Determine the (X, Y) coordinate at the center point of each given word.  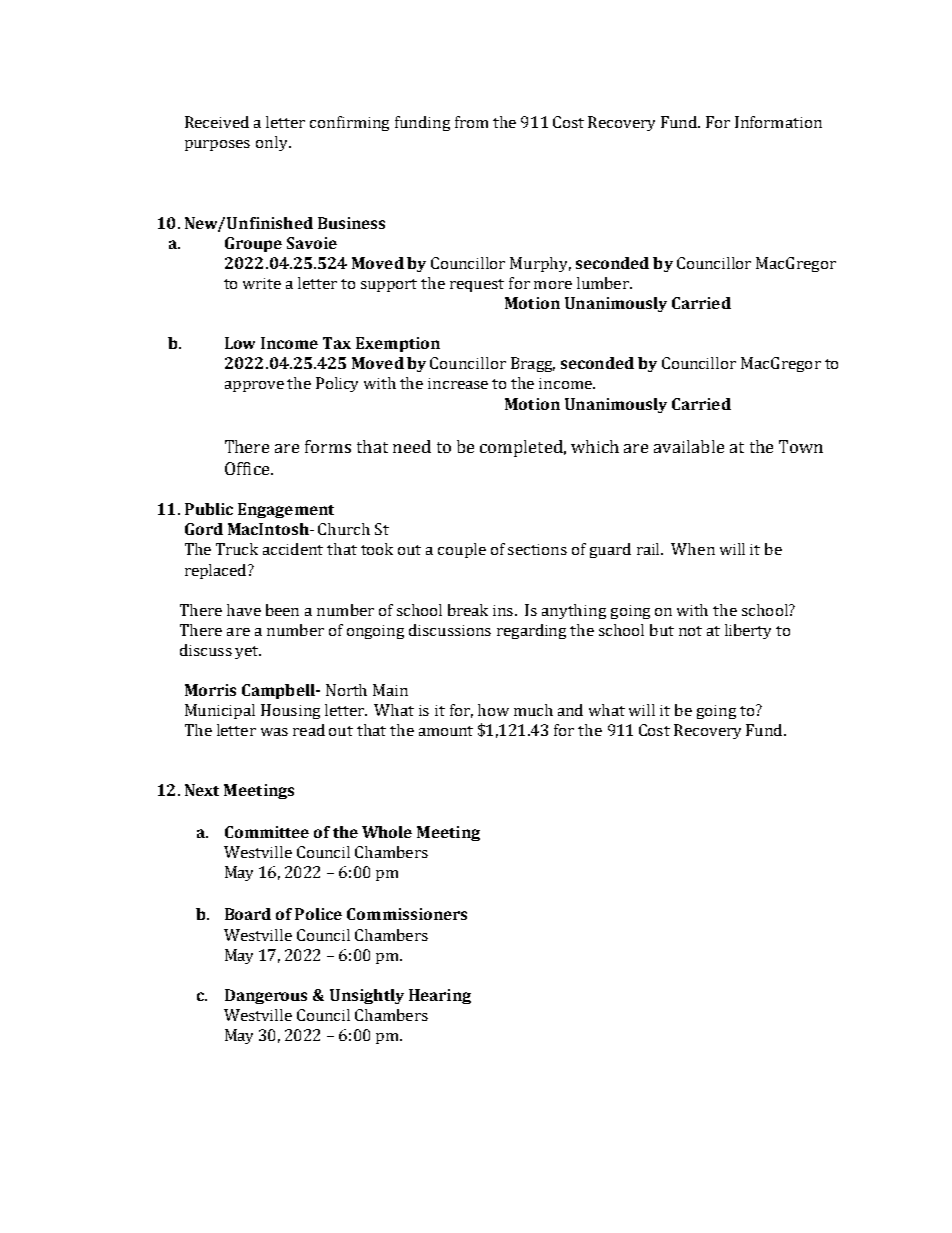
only (273, 143)
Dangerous (266, 996)
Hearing (440, 996)
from (471, 122)
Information (778, 122)
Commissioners (407, 914)
